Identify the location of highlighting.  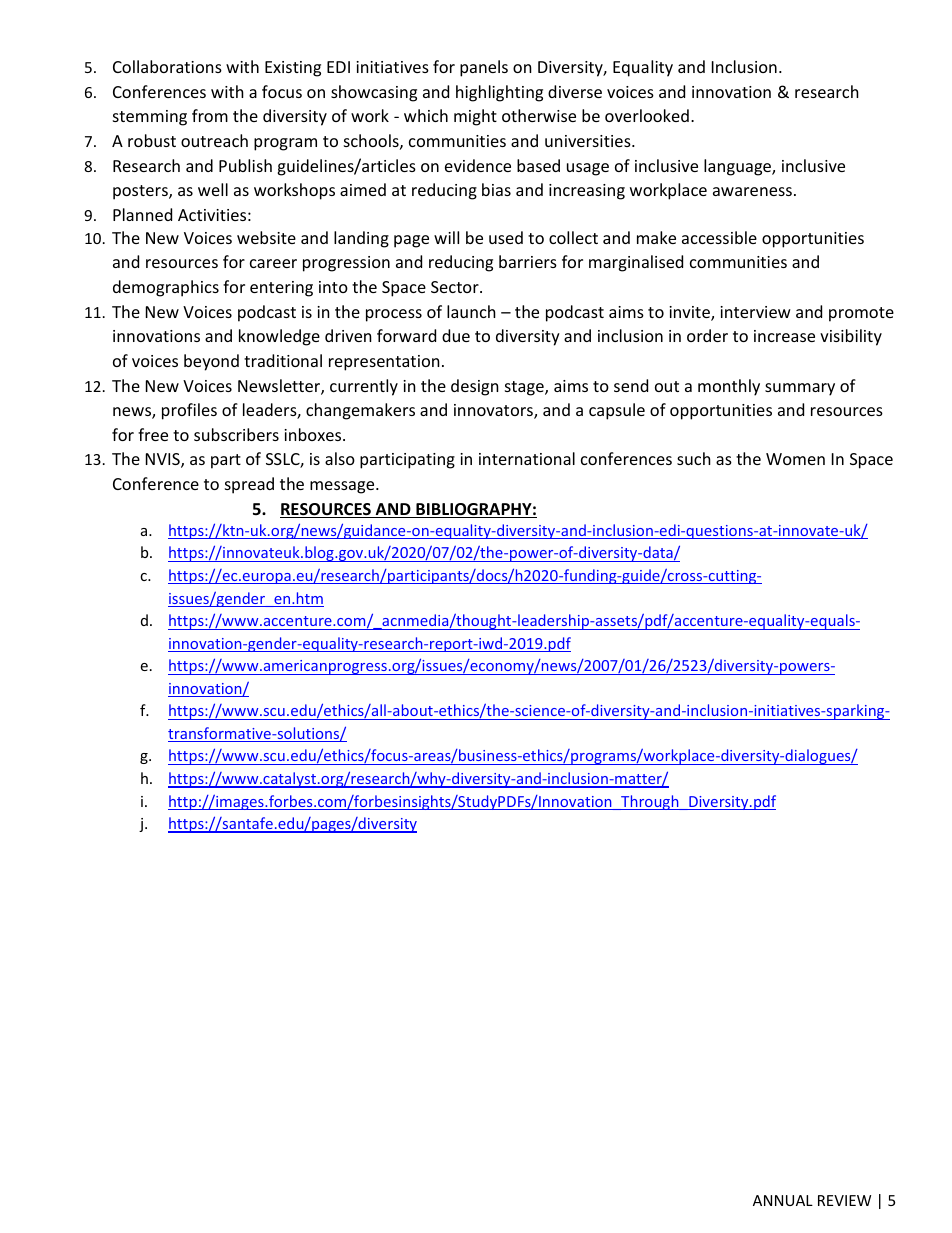
(499, 93).
